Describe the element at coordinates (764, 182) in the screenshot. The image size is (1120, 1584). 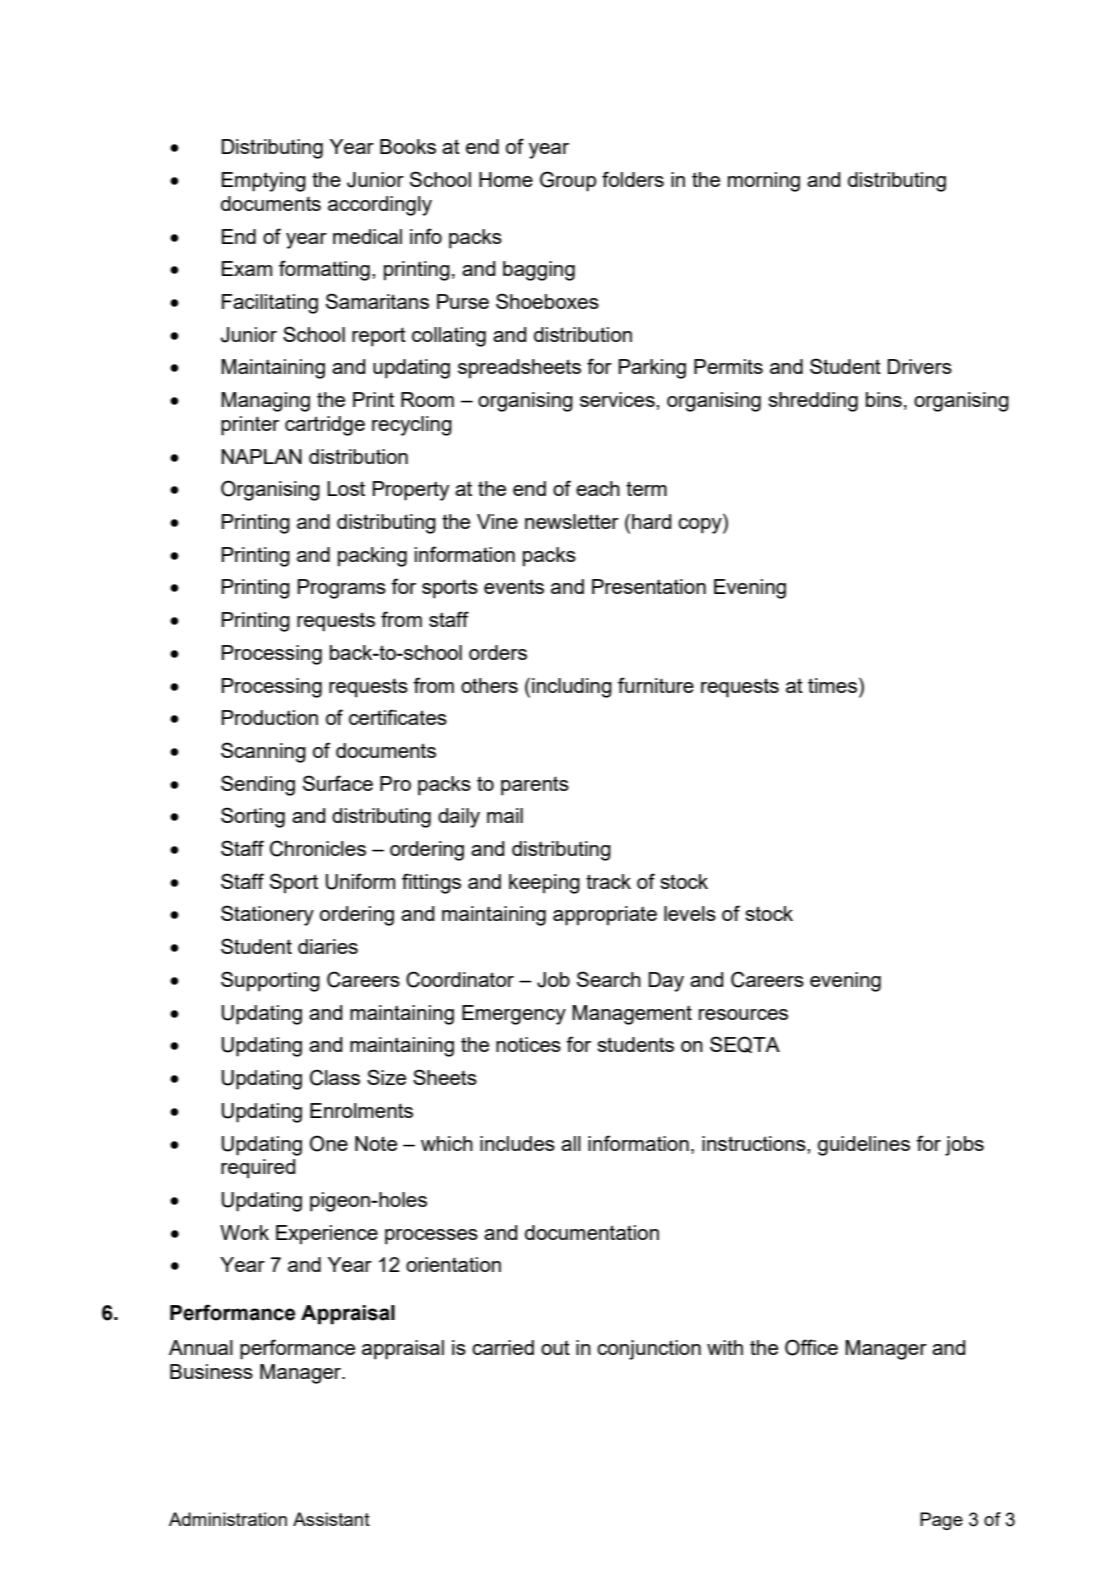
I see `morning` at that location.
